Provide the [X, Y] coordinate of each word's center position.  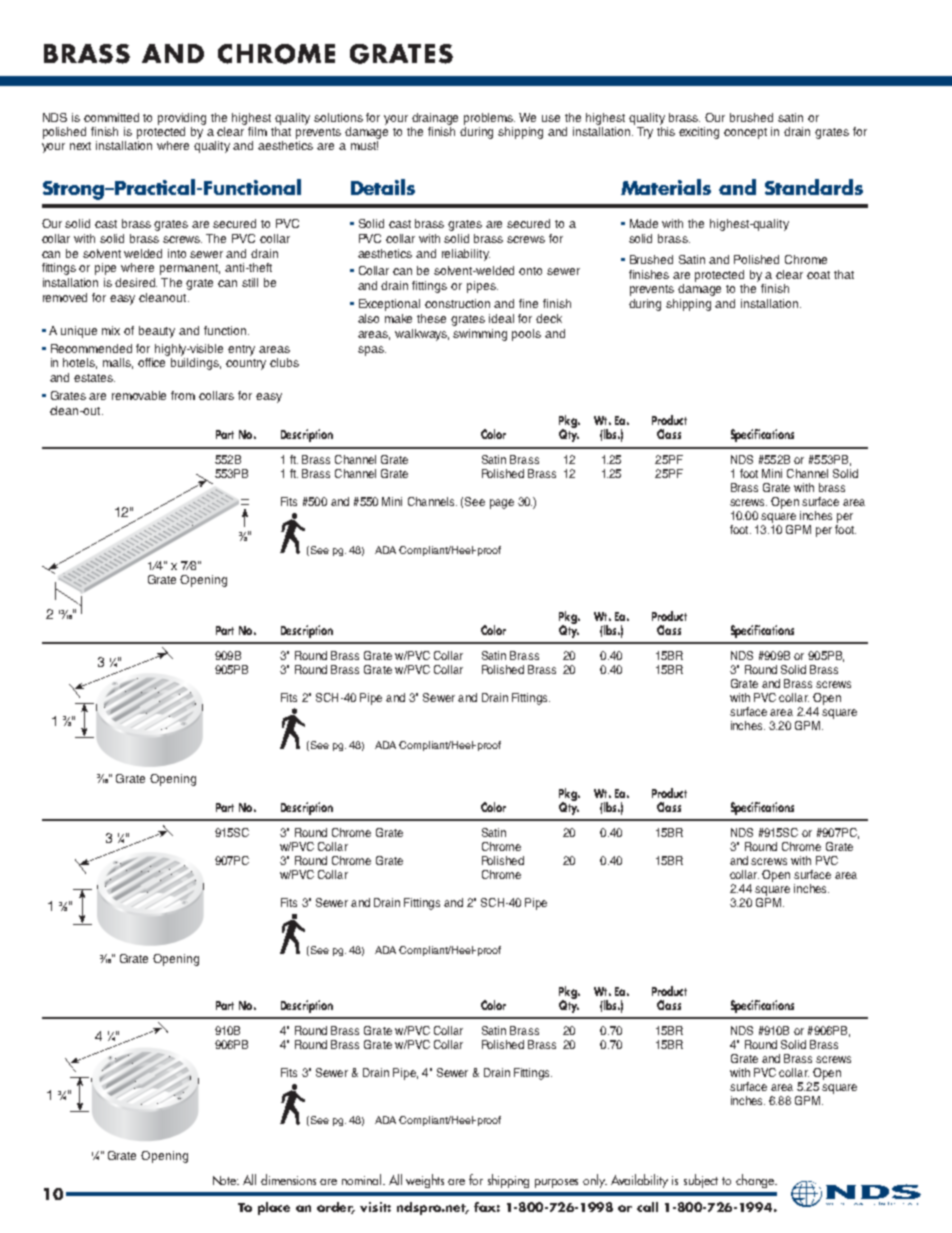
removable [139, 395]
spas [372, 351]
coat [818, 275]
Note [226, 1180]
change [756, 1181]
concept [745, 133]
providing [182, 120]
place [274, 1208]
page [502, 504]
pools [526, 335]
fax [487, 1207]
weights [425, 1181]
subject [701, 1181]
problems [489, 119]
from [183, 395]
